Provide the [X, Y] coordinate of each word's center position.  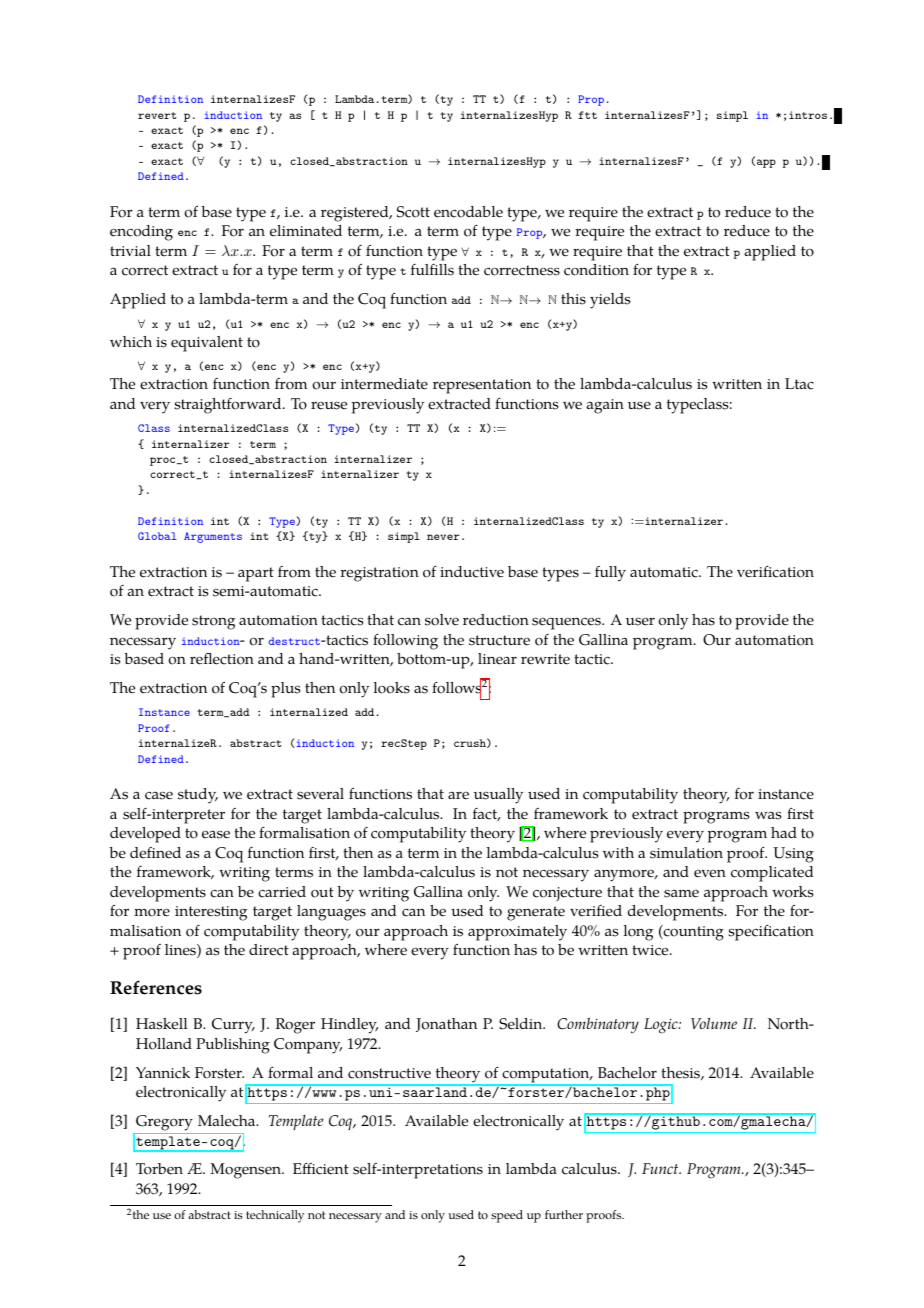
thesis [681, 1073]
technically [275, 1216]
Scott [413, 212]
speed [507, 1216]
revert [157, 115]
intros [808, 115]
